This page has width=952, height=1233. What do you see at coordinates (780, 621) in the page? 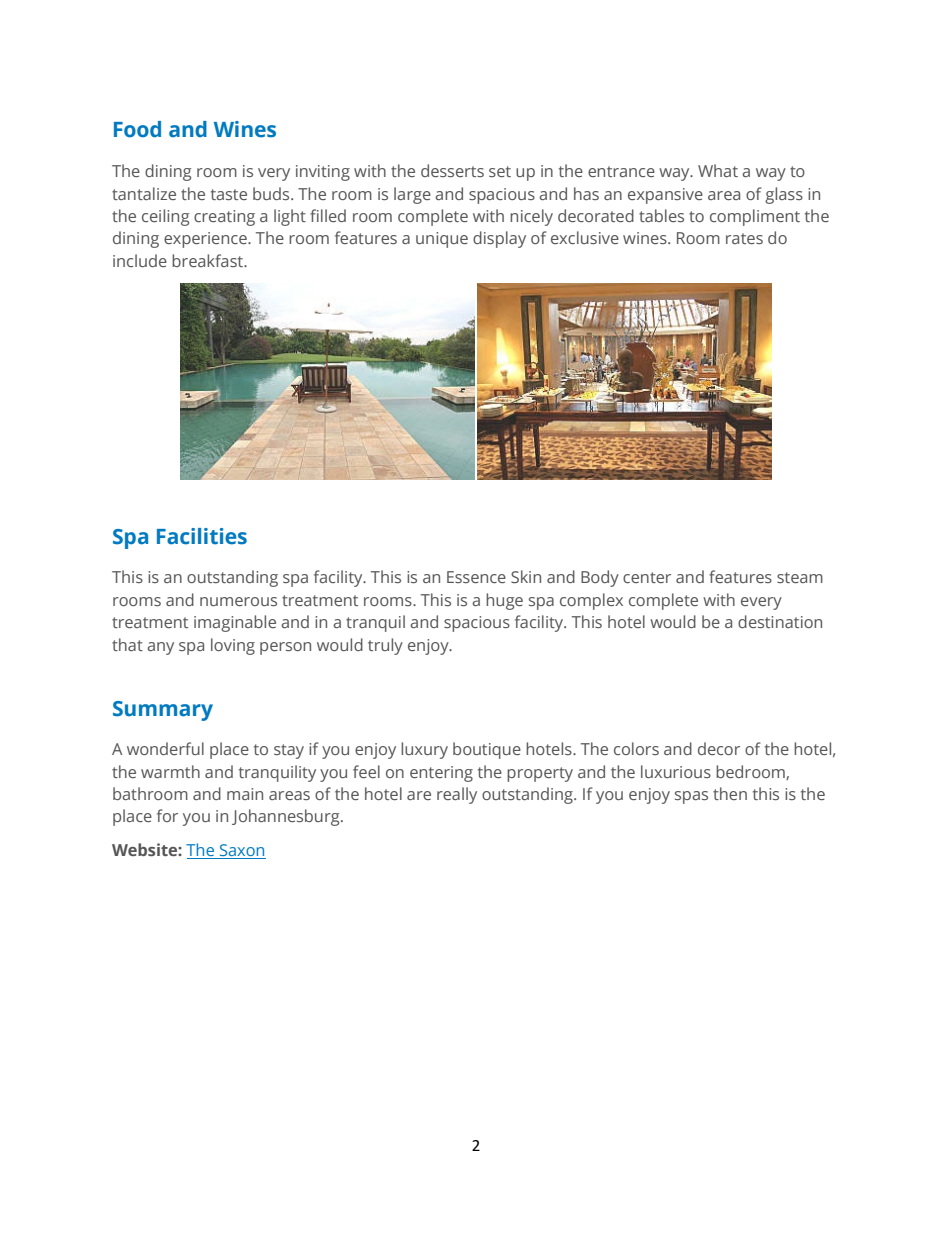
I see `destination` at bounding box center [780, 621].
